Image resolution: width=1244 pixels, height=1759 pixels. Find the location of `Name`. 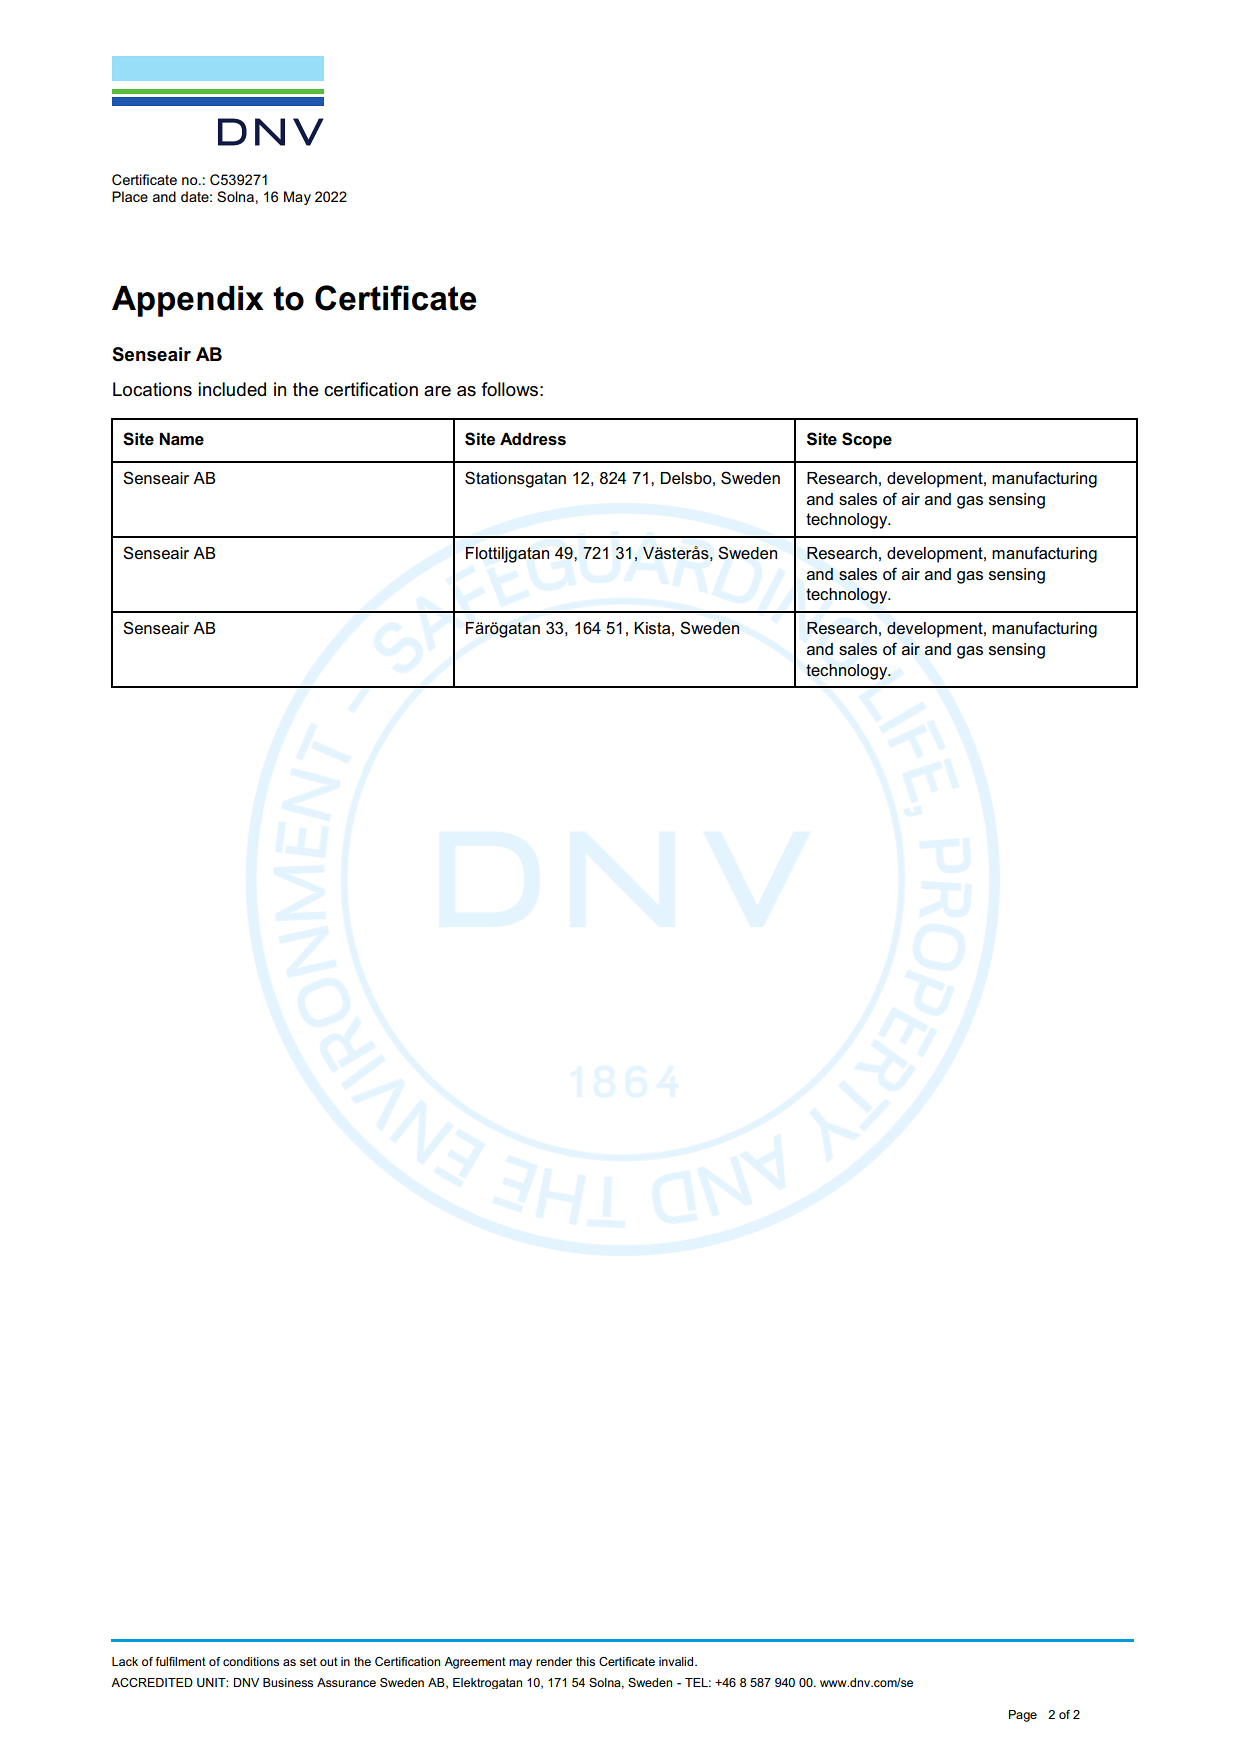

Name is located at coordinates (181, 439).
